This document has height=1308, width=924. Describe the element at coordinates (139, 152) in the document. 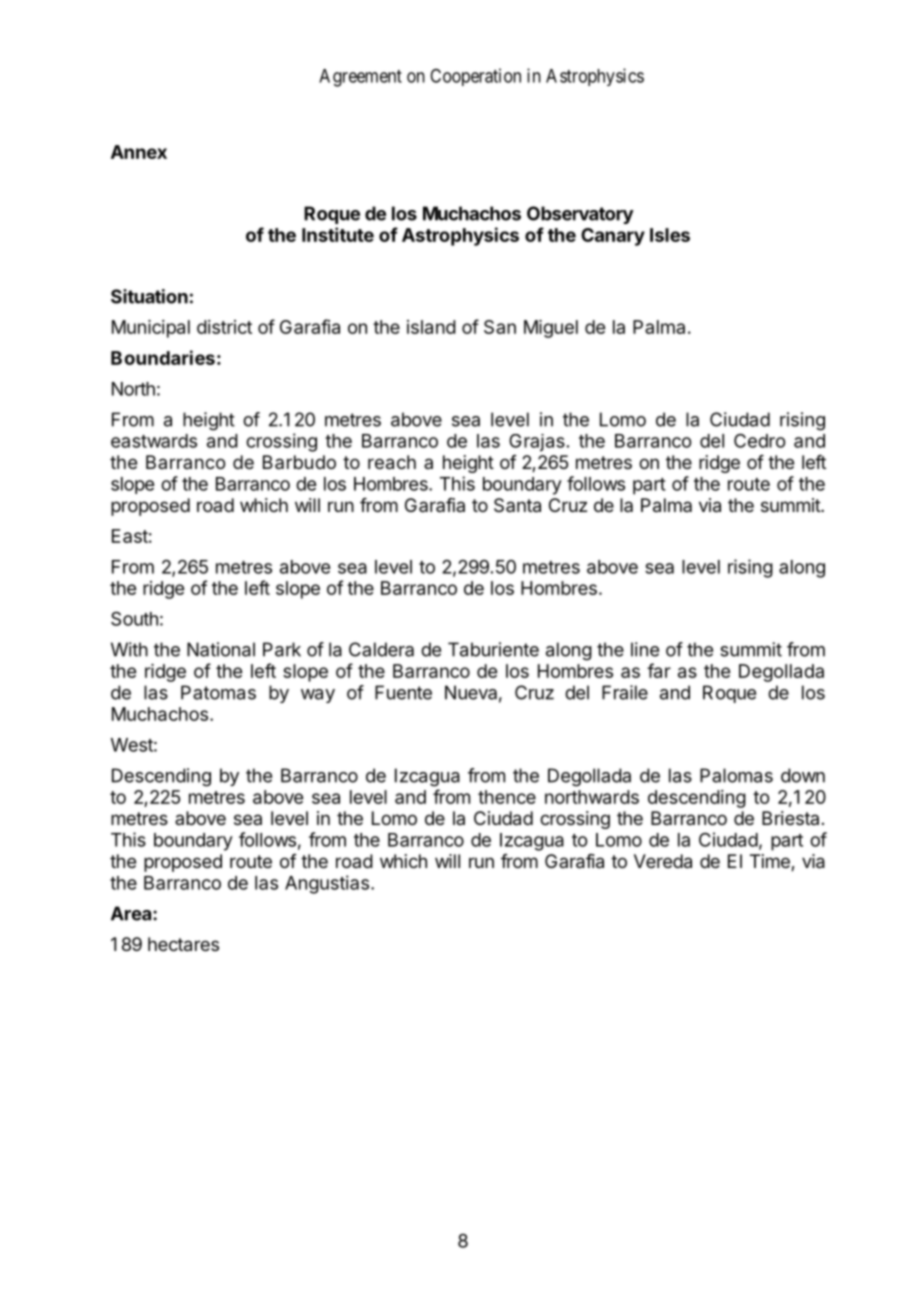

I see `Annex` at that location.
